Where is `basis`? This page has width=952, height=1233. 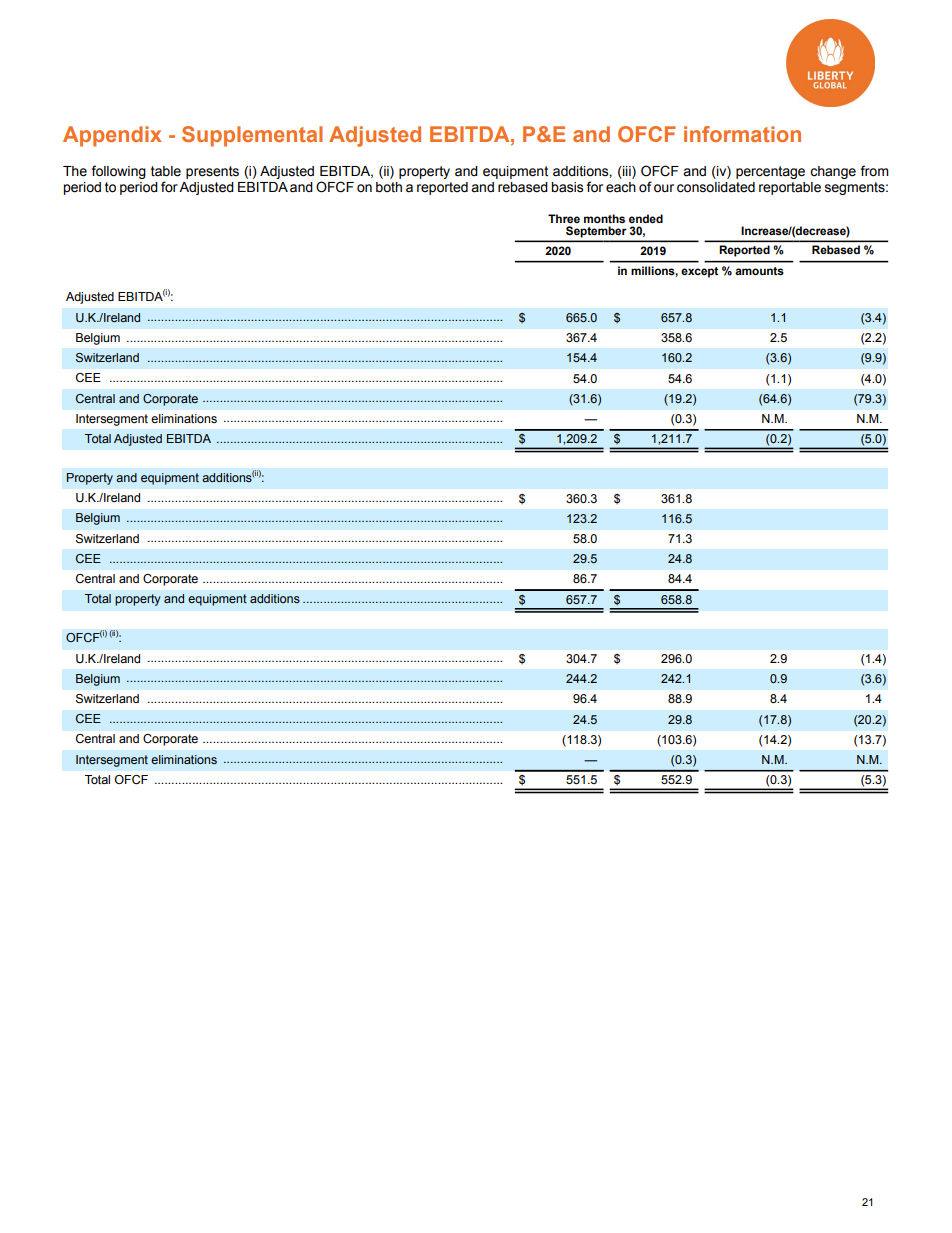 basis is located at coordinates (567, 187).
